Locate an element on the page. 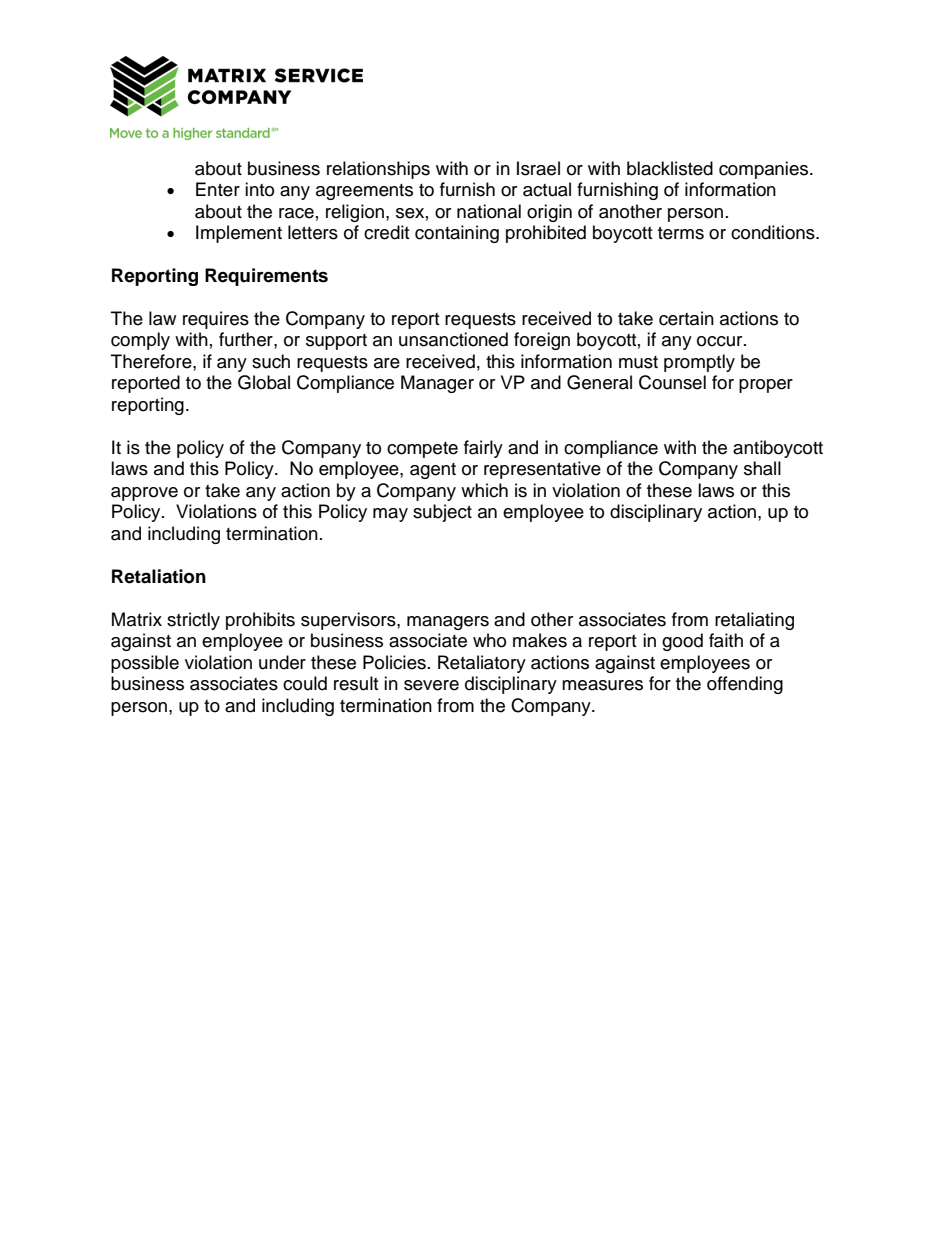  possible is located at coordinates (145, 664).
